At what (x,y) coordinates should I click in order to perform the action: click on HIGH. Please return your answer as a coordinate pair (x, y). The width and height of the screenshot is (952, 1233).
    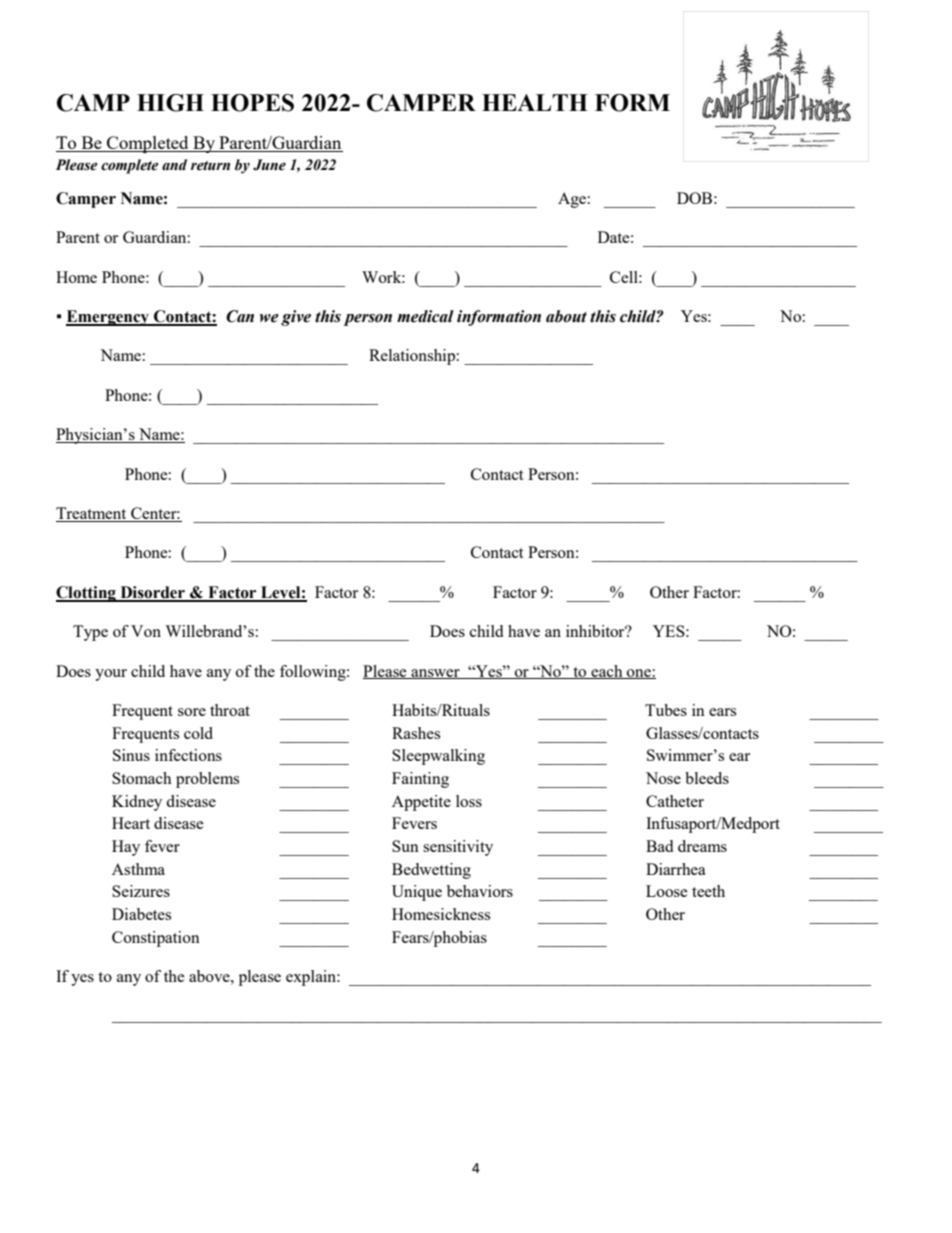
    Looking at the image, I should click on (170, 103).
